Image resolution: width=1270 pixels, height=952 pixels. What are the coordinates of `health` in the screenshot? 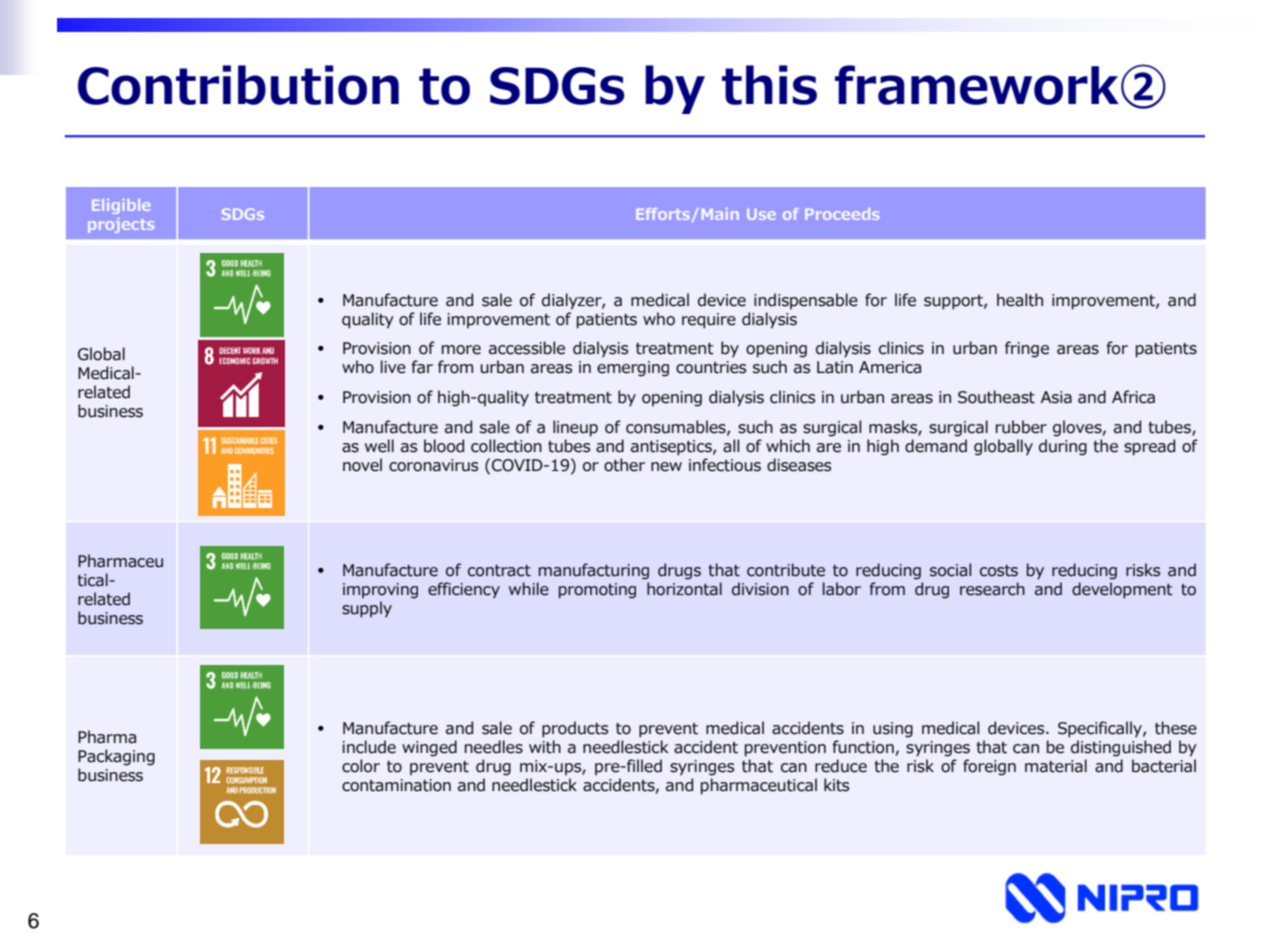 It's located at (1020, 300).
